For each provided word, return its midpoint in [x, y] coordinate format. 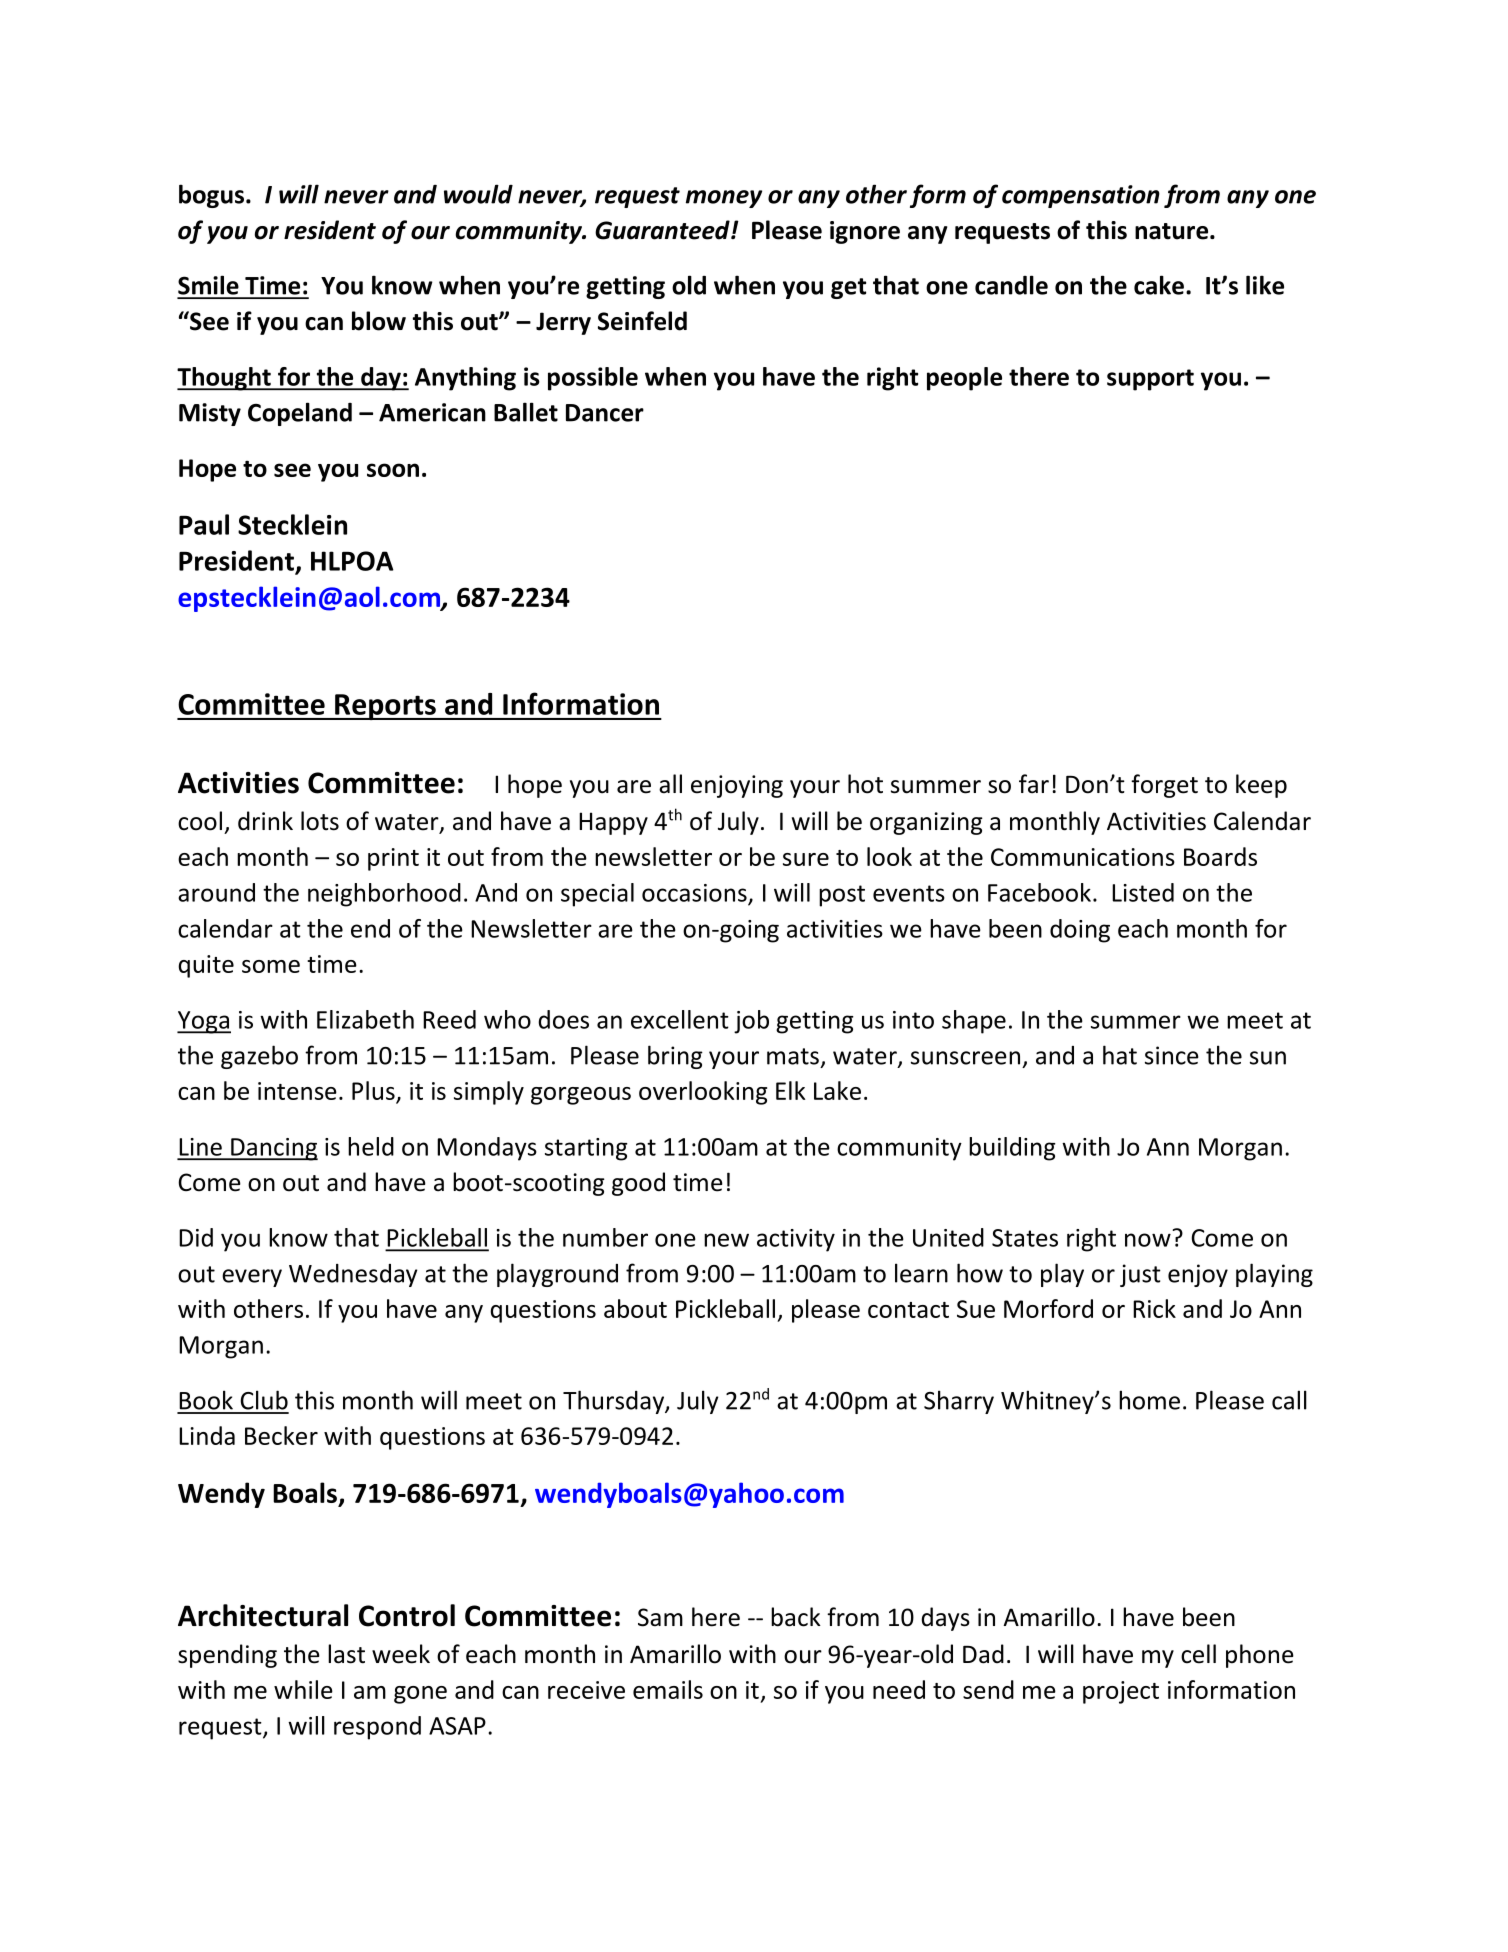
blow [379, 321]
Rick [1154, 1308]
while [303, 1689]
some [271, 966]
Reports [385, 707]
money [724, 199]
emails [668, 1689]
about [635, 1308]
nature [1173, 231]
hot [865, 784]
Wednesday [353, 1275]
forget [1164, 786]
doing [1080, 931]
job [751, 1022]
